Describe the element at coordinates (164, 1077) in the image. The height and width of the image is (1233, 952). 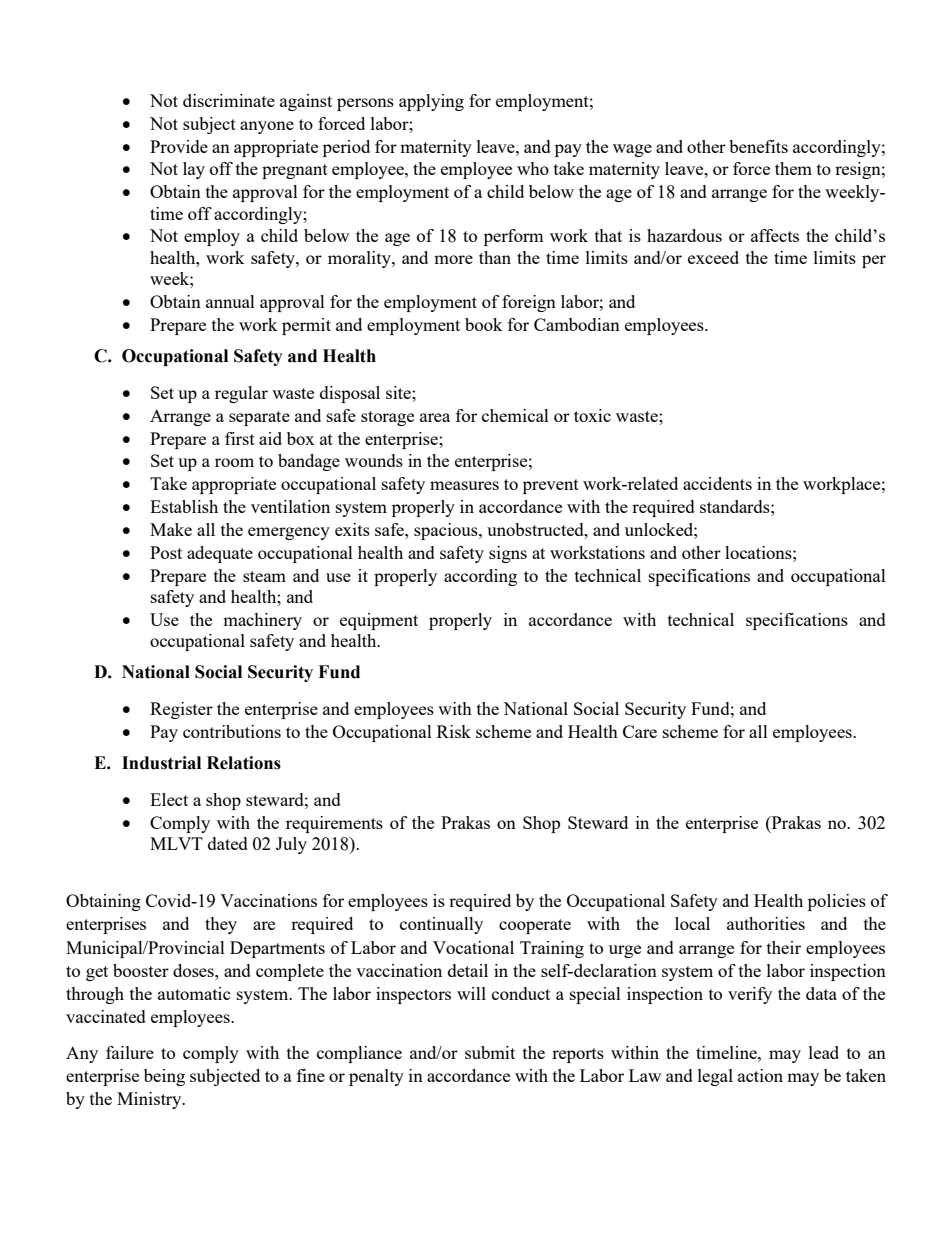
I see `being` at that location.
